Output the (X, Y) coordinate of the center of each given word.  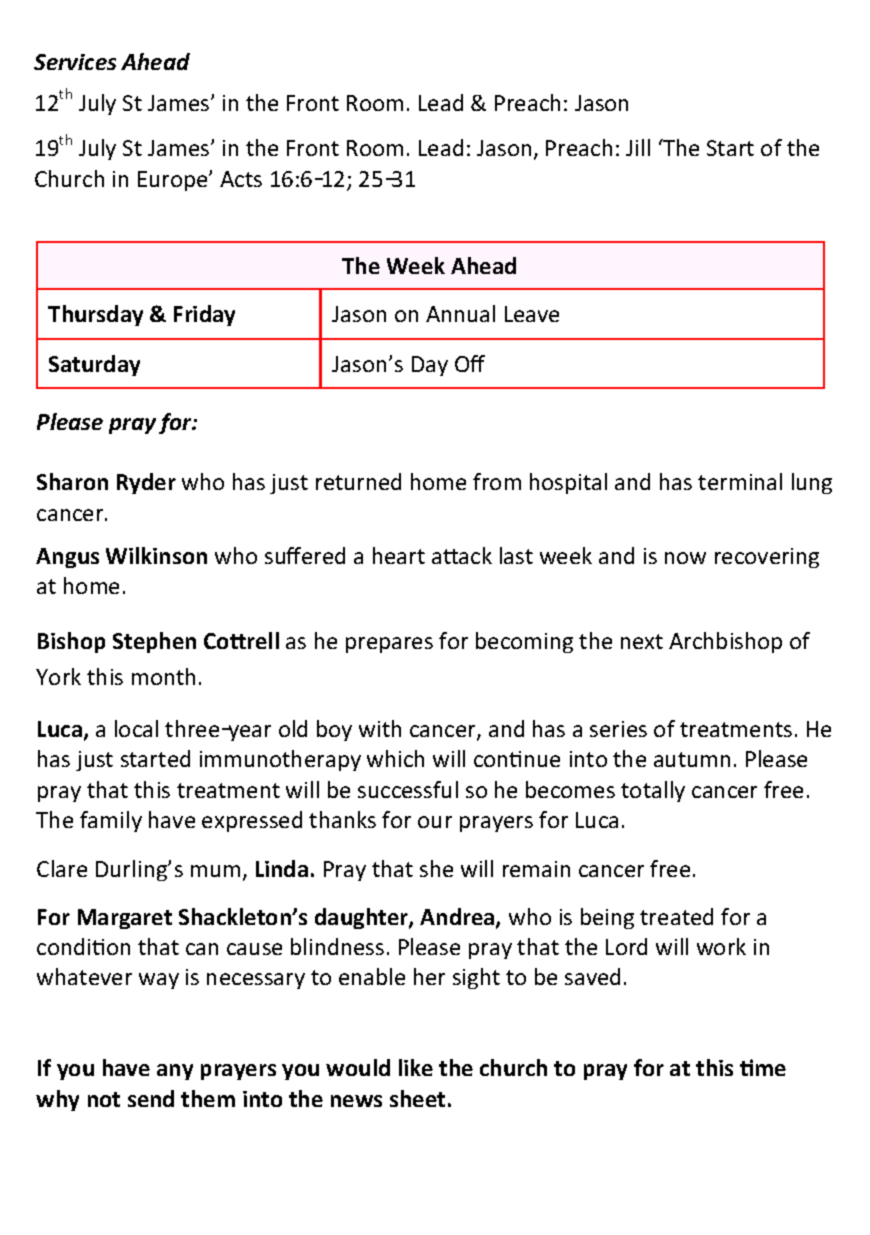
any (175, 1072)
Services (75, 62)
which (395, 758)
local (136, 728)
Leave (532, 314)
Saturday (94, 365)
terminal (740, 481)
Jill (638, 147)
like (416, 1067)
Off (470, 363)
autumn (692, 759)
